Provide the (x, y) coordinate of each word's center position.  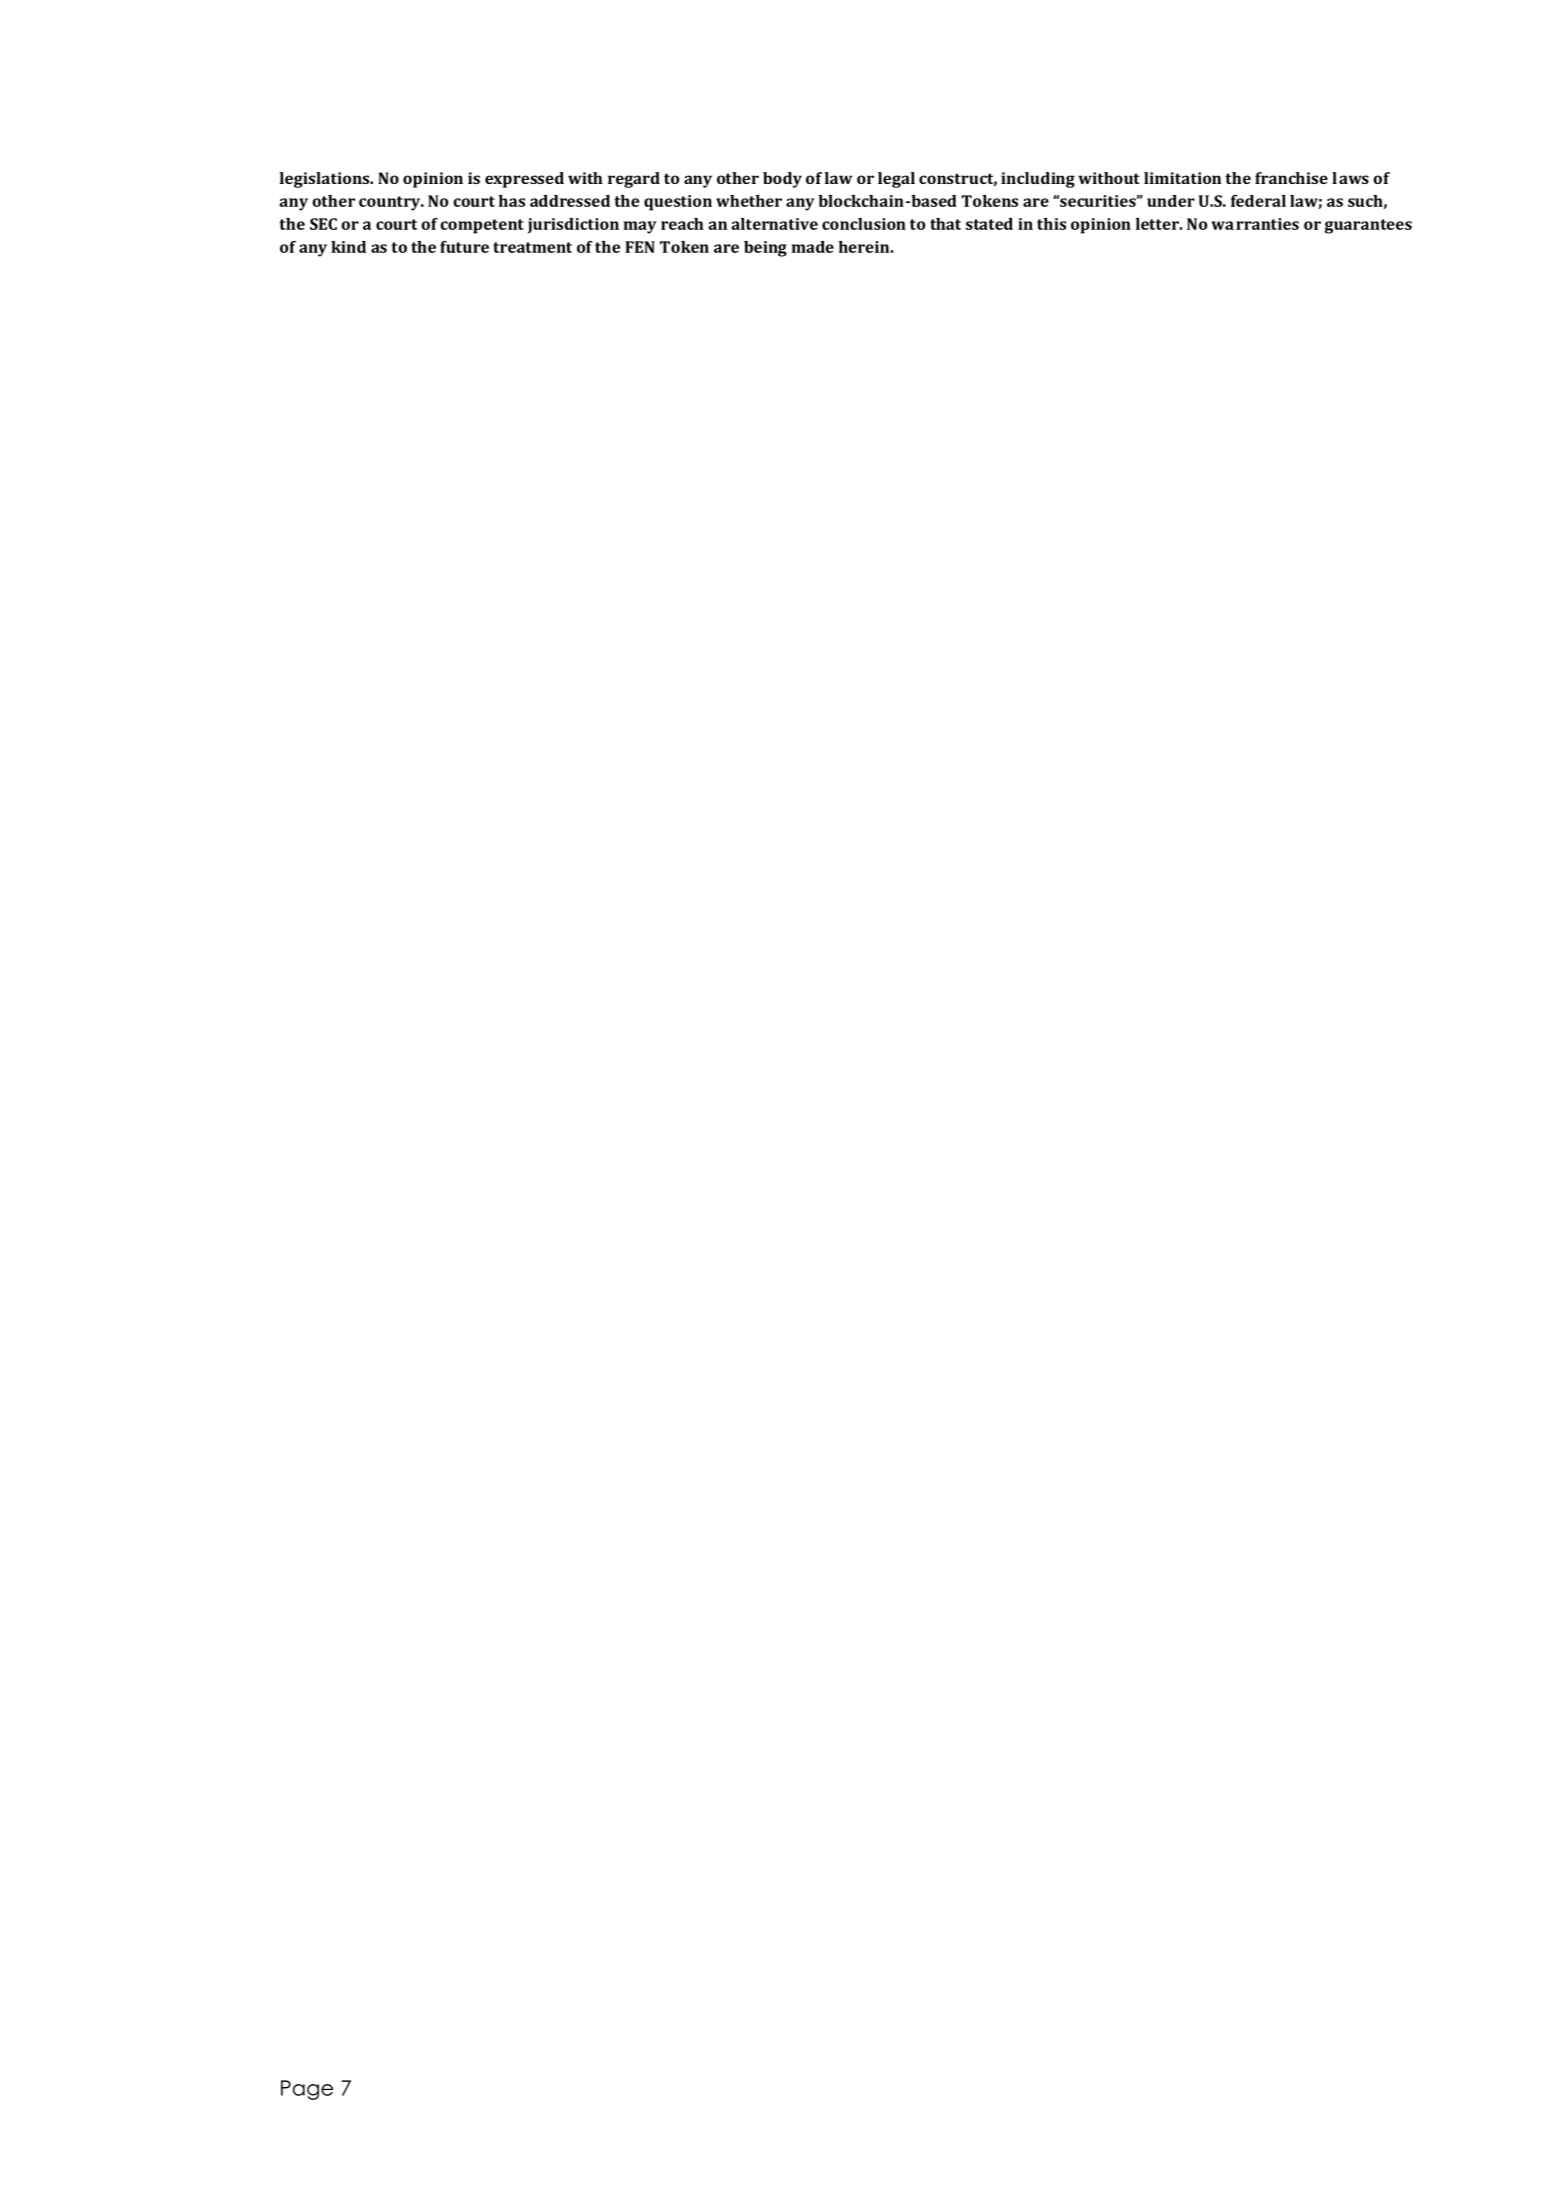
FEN (640, 247)
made (813, 247)
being (765, 249)
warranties (1255, 224)
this (1051, 224)
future (464, 247)
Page (307, 2090)
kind (348, 247)
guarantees (1368, 226)
